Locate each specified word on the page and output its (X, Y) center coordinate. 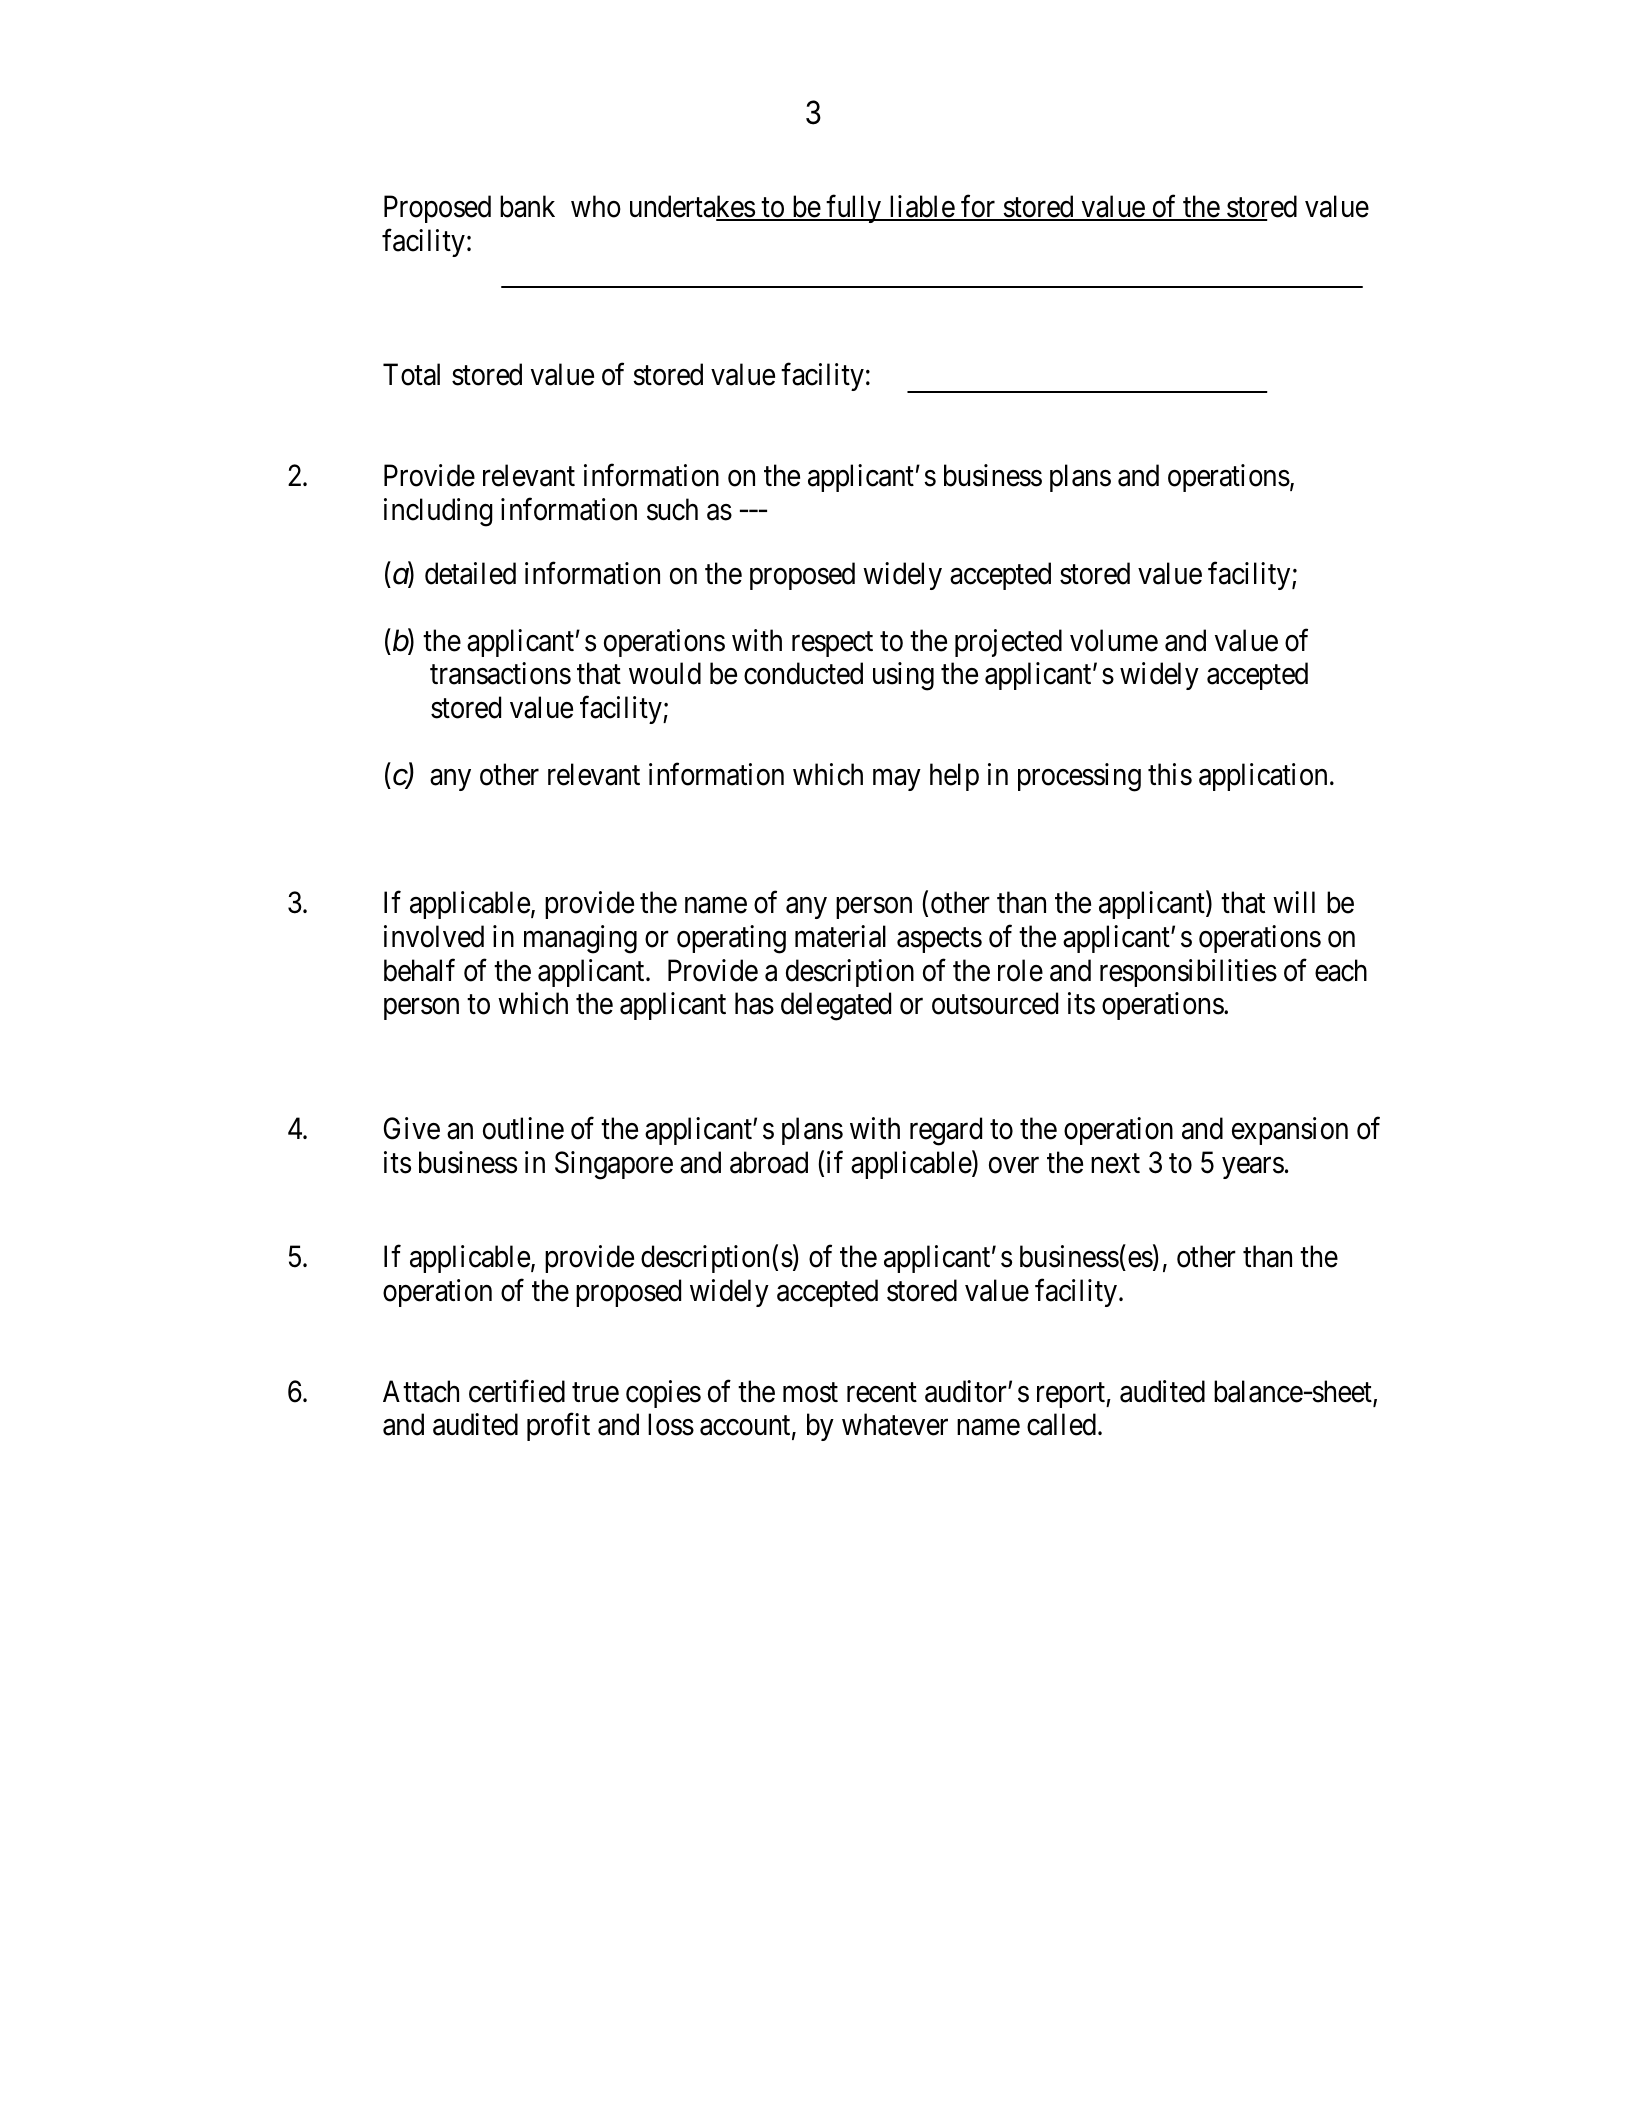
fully (854, 209)
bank (527, 206)
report (1072, 1395)
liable (921, 207)
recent (882, 1393)
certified (517, 1391)
